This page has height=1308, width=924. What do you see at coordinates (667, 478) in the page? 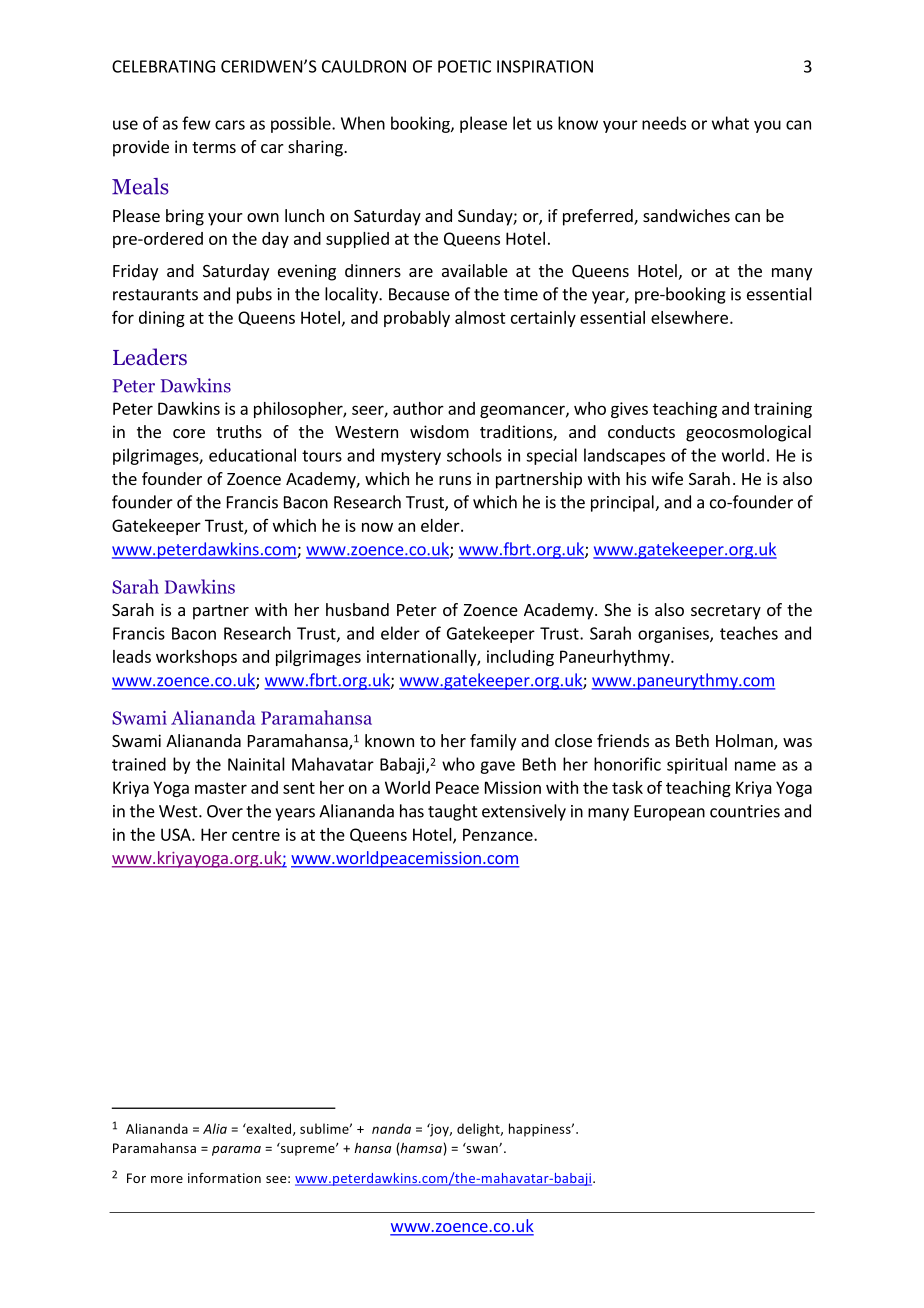
I see `wife` at bounding box center [667, 478].
